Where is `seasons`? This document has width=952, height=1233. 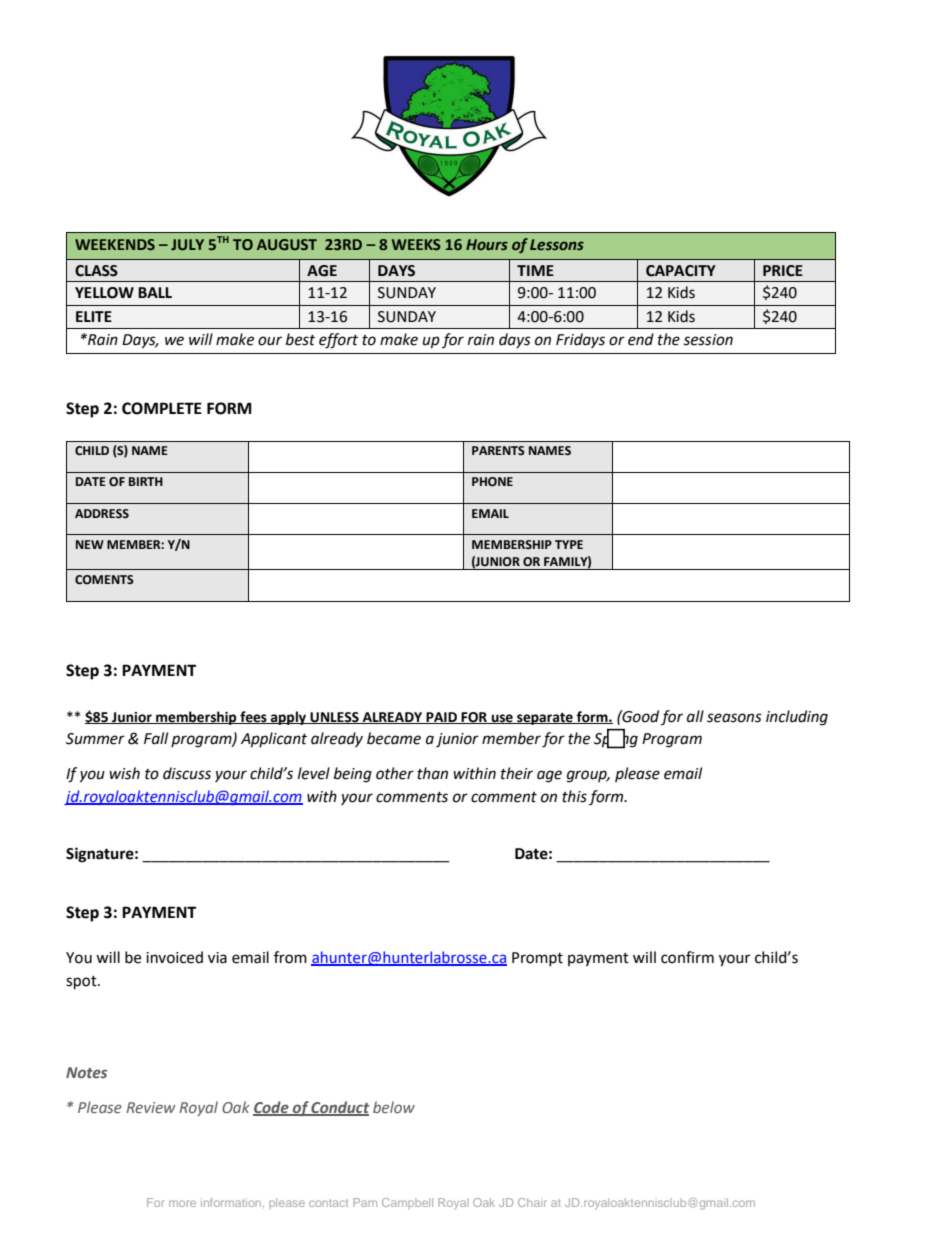
seasons is located at coordinates (734, 718).
